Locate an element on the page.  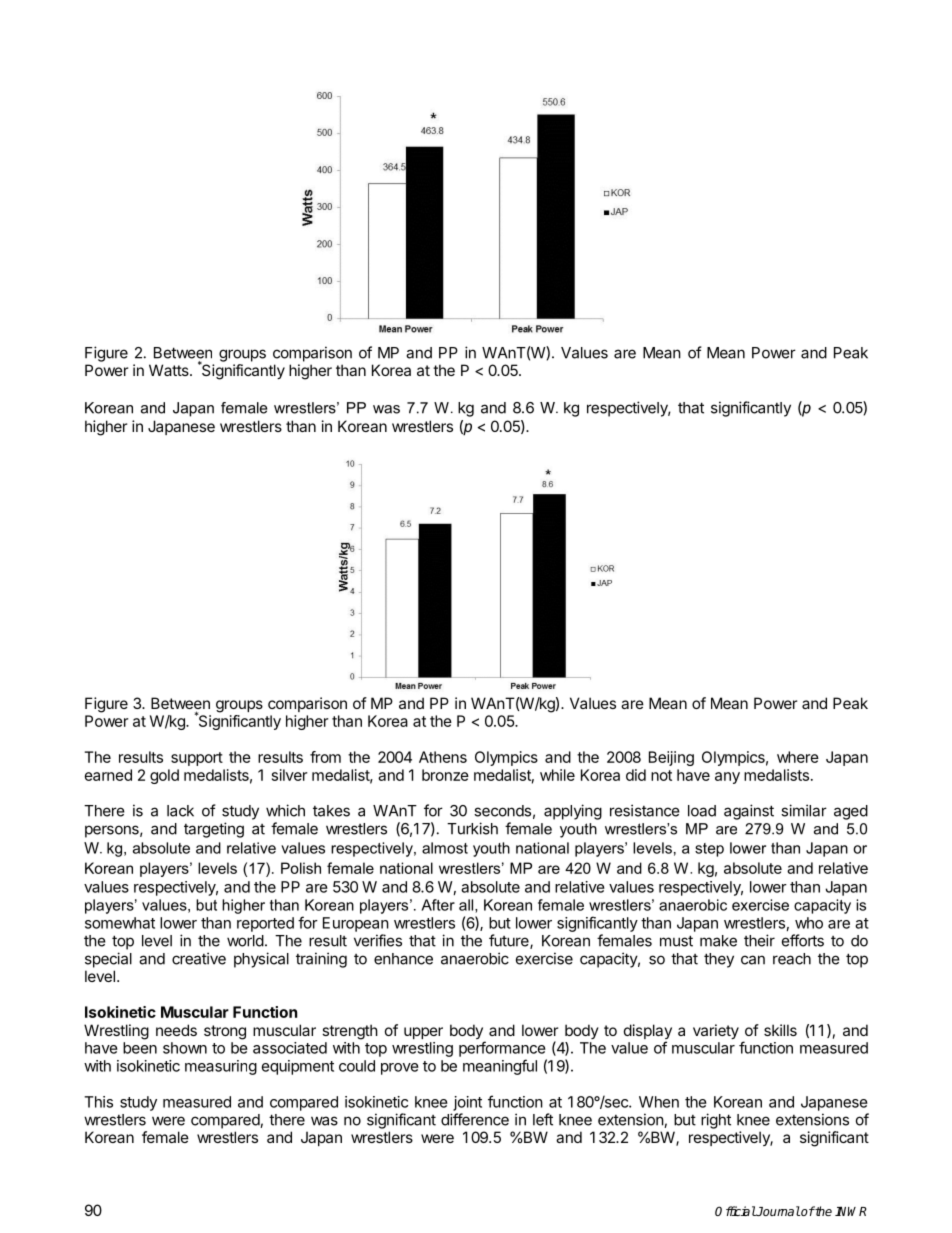
Beijing is located at coordinates (671, 758).
